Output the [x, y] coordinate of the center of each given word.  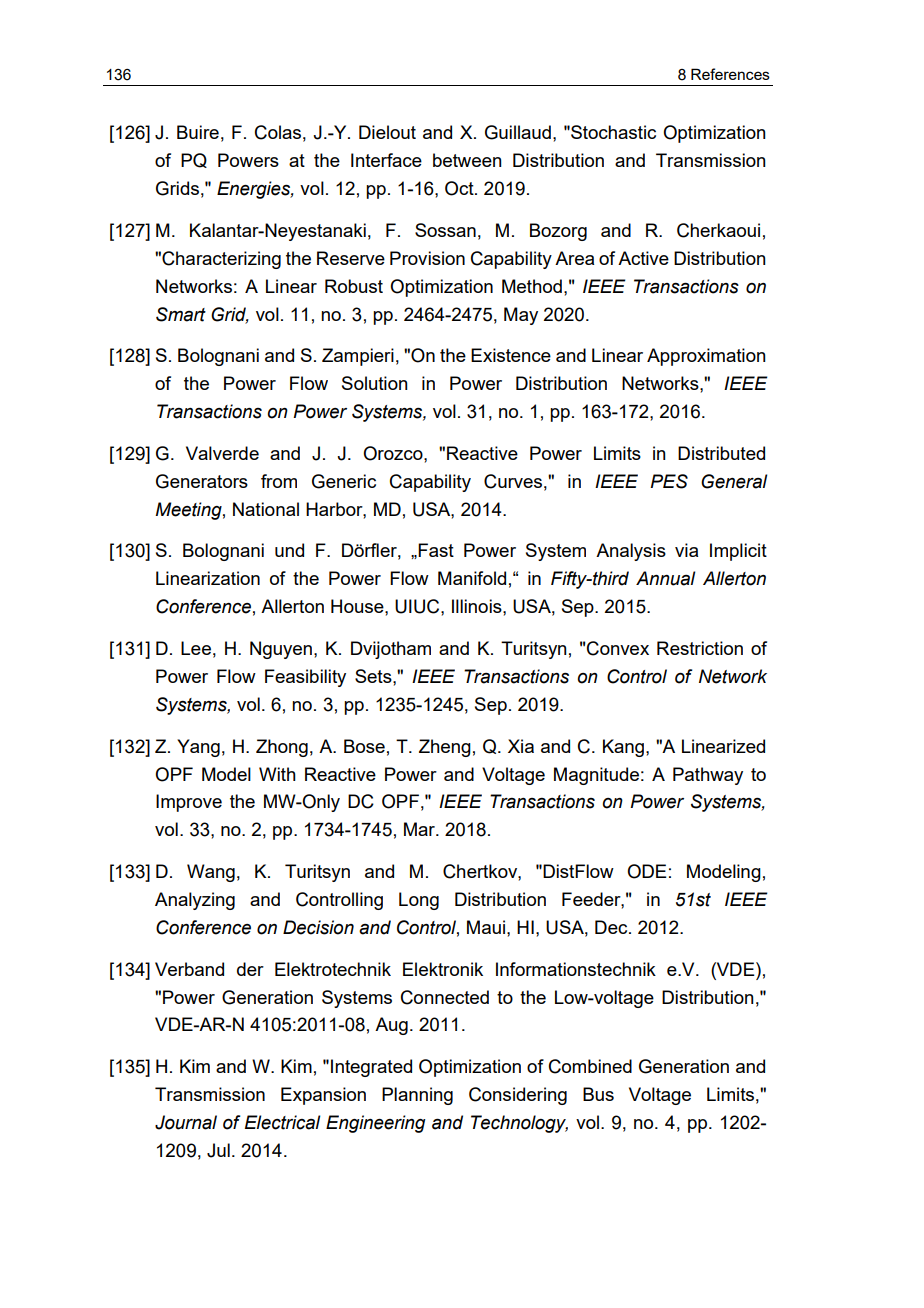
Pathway [708, 776]
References [730, 74]
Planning [417, 1096]
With [277, 774]
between [467, 160]
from [279, 481]
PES [669, 481]
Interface [386, 160]
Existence [511, 355]
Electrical [282, 1122]
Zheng [445, 748]
